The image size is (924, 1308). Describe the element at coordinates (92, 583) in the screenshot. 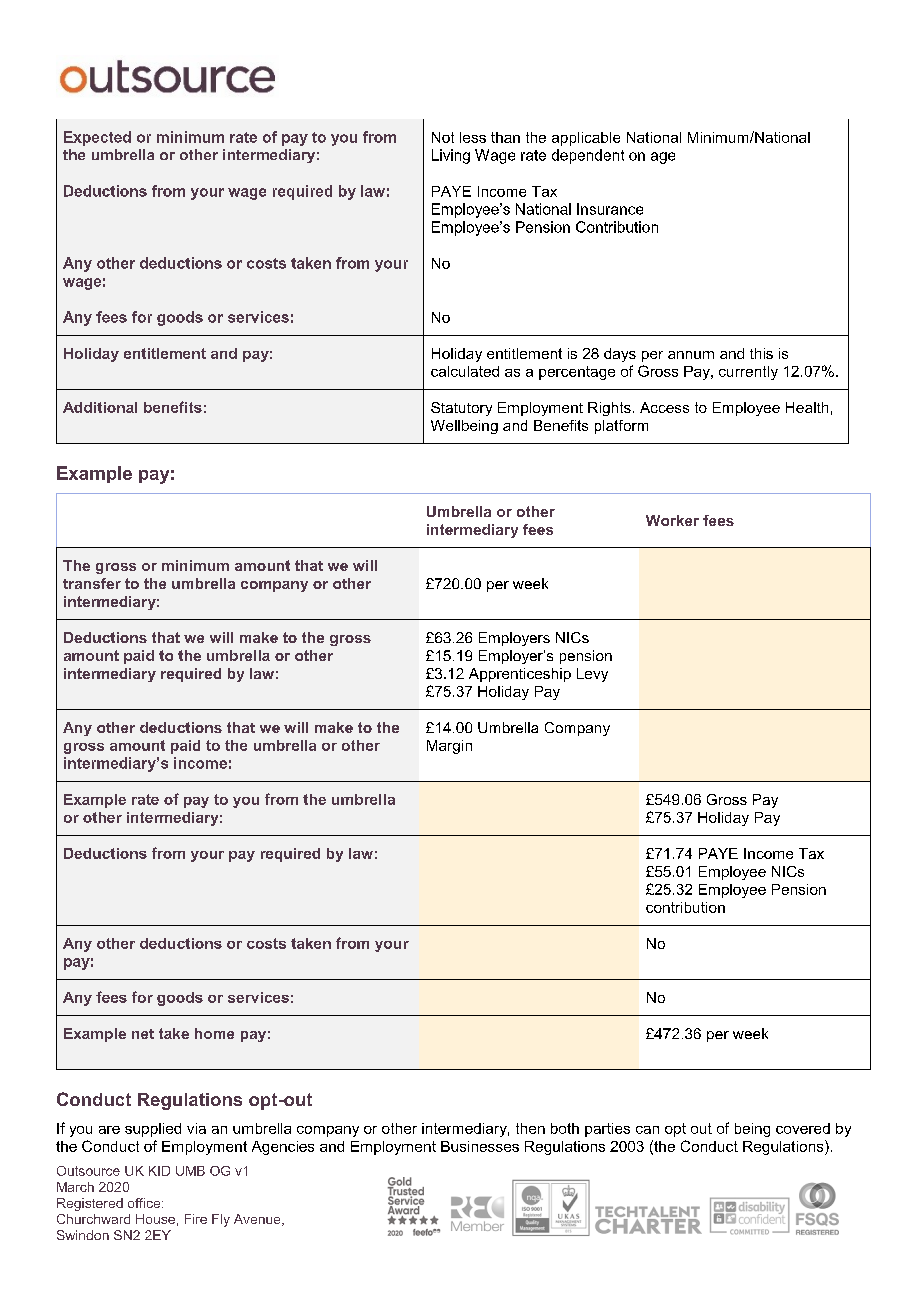

I see `transfer` at that location.
